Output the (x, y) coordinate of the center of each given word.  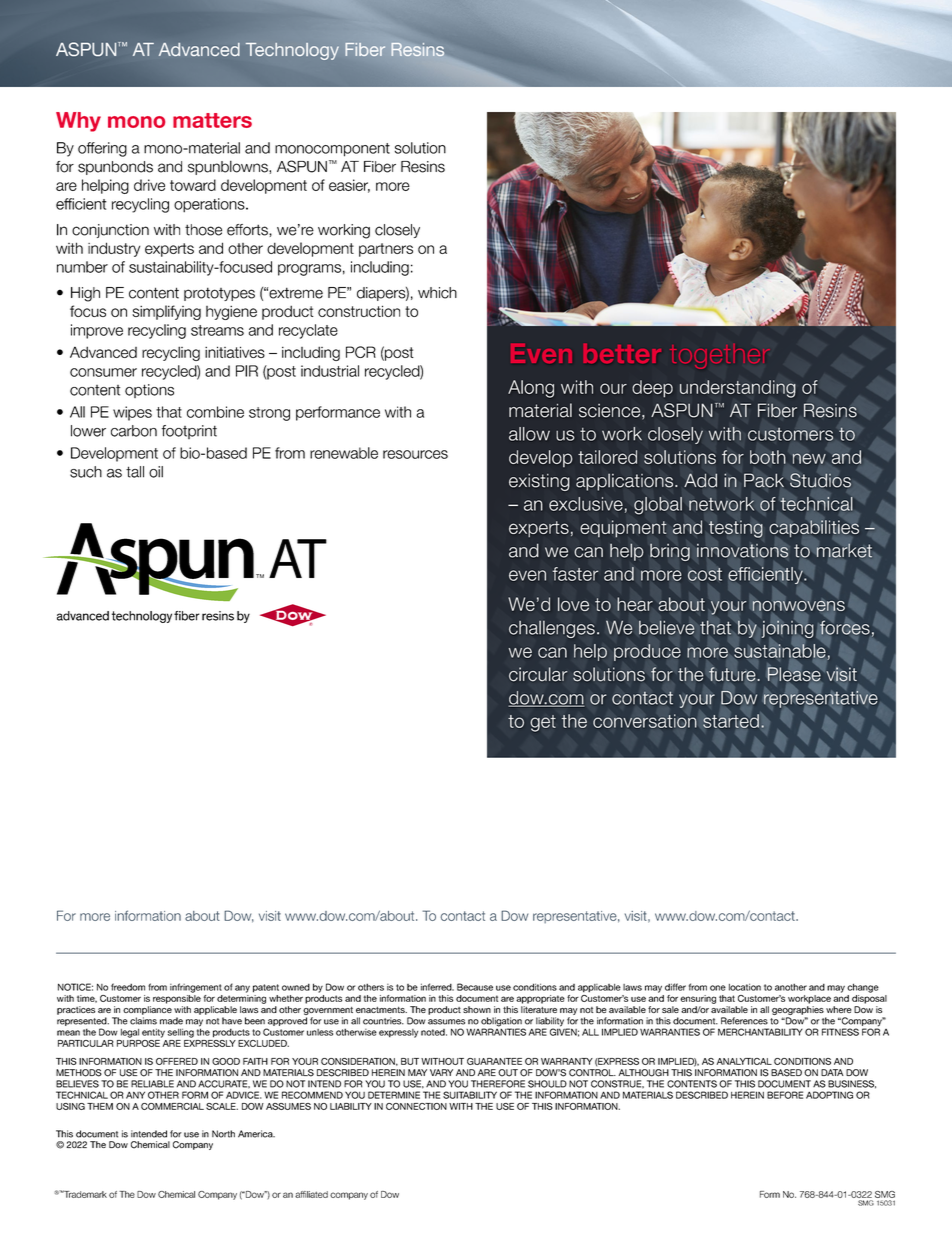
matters (212, 120)
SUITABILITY (470, 1095)
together (720, 356)
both (768, 457)
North (223, 1134)
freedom (128, 987)
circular (538, 674)
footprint (189, 432)
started (731, 721)
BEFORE (785, 1095)
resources (415, 454)
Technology (292, 51)
